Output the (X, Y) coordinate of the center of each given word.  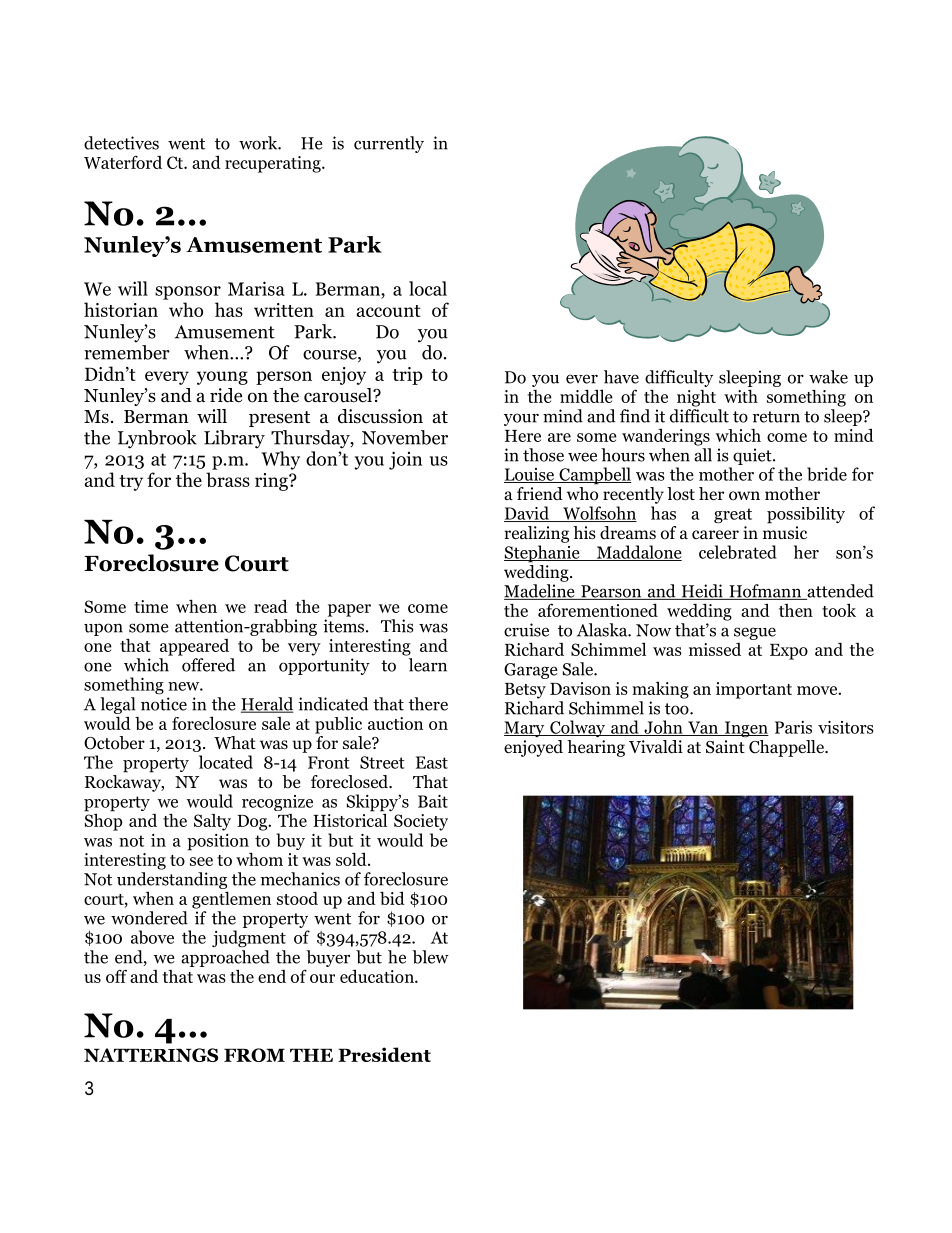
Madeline (540, 592)
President (384, 1054)
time (151, 606)
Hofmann (765, 592)
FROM (254, 1055)
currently (389, 144)
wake (828, 377)
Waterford (123, 162)
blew (430, 957)
